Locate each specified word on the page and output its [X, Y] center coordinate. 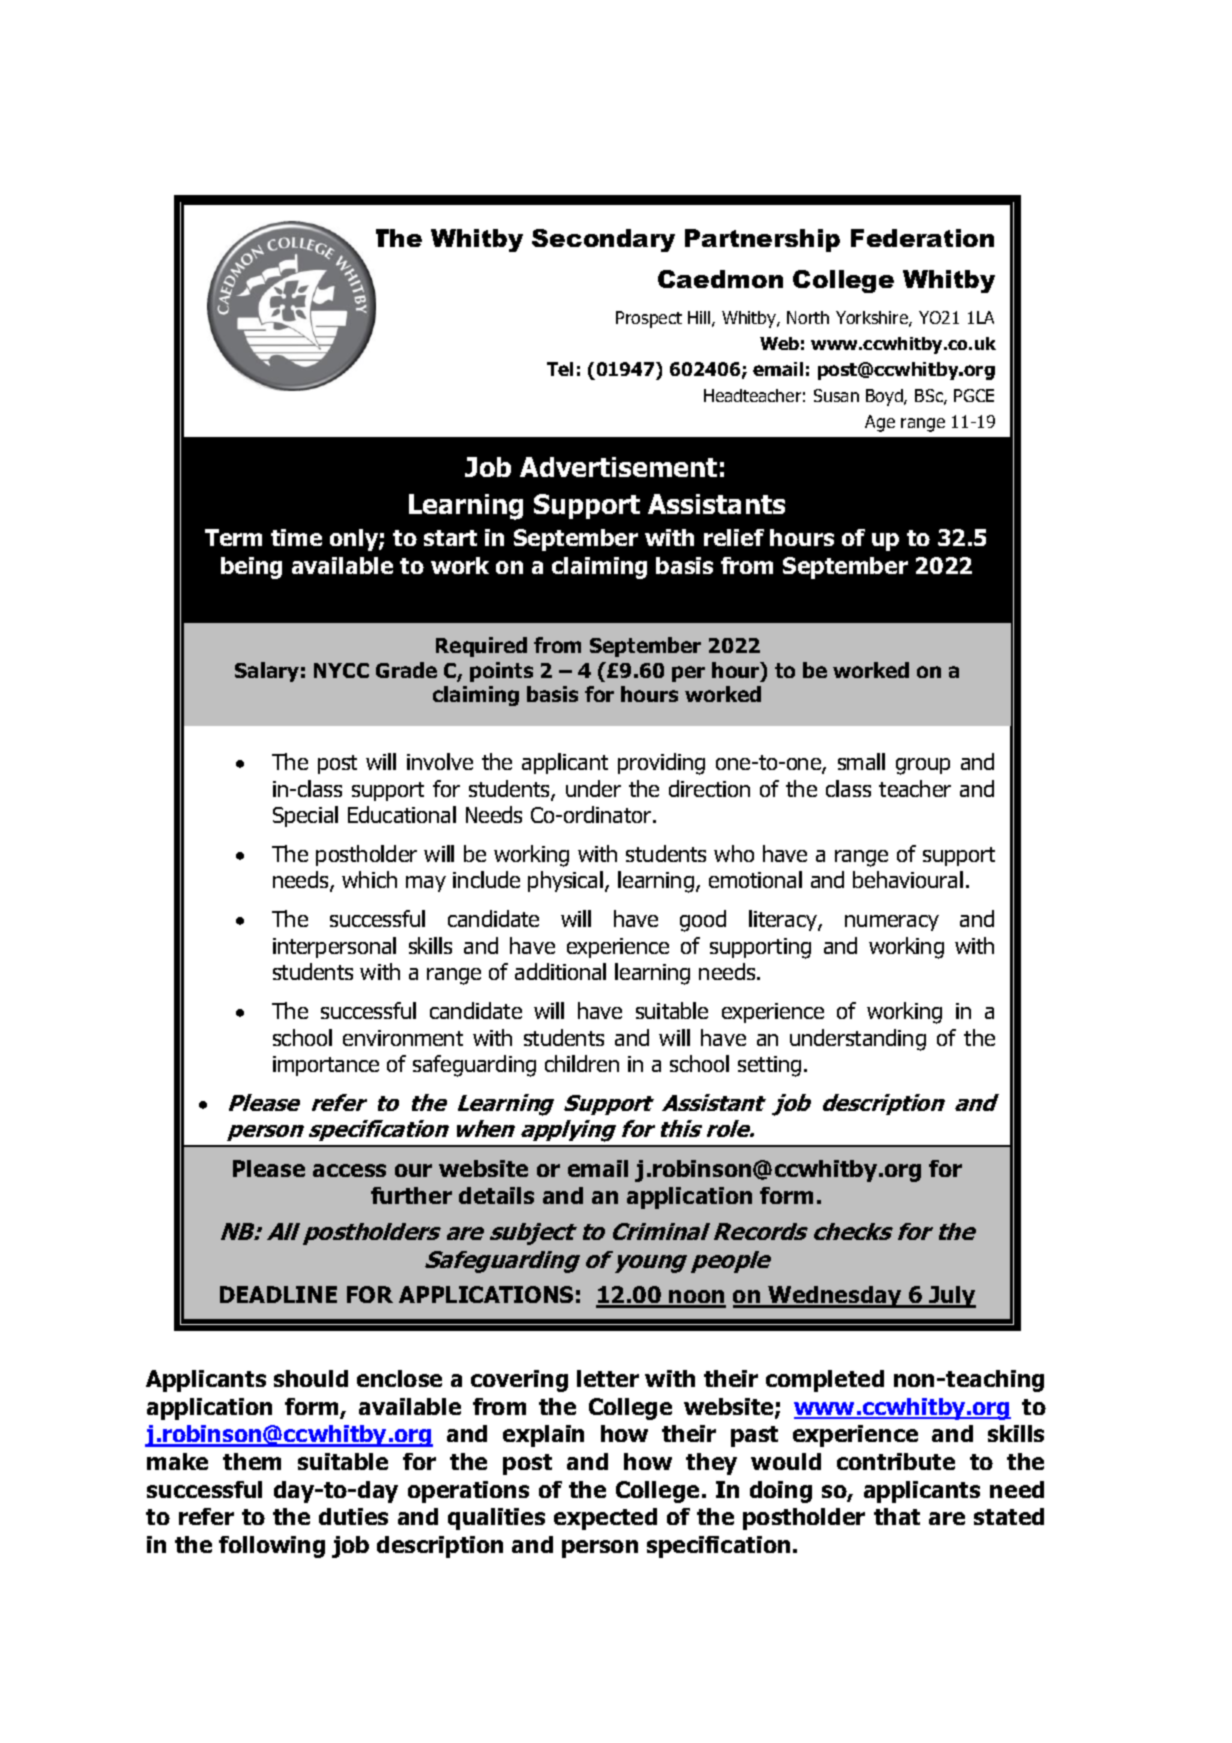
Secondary [603, 240]
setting [769, 1066]
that [897, 1516]
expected [605, 1519]
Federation [922, 238]
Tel [560, 369]
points [501, 672]
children [582, 1063]
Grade [406, 670]
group [923, 766]
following [272, 1547]
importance [326, 1066]
